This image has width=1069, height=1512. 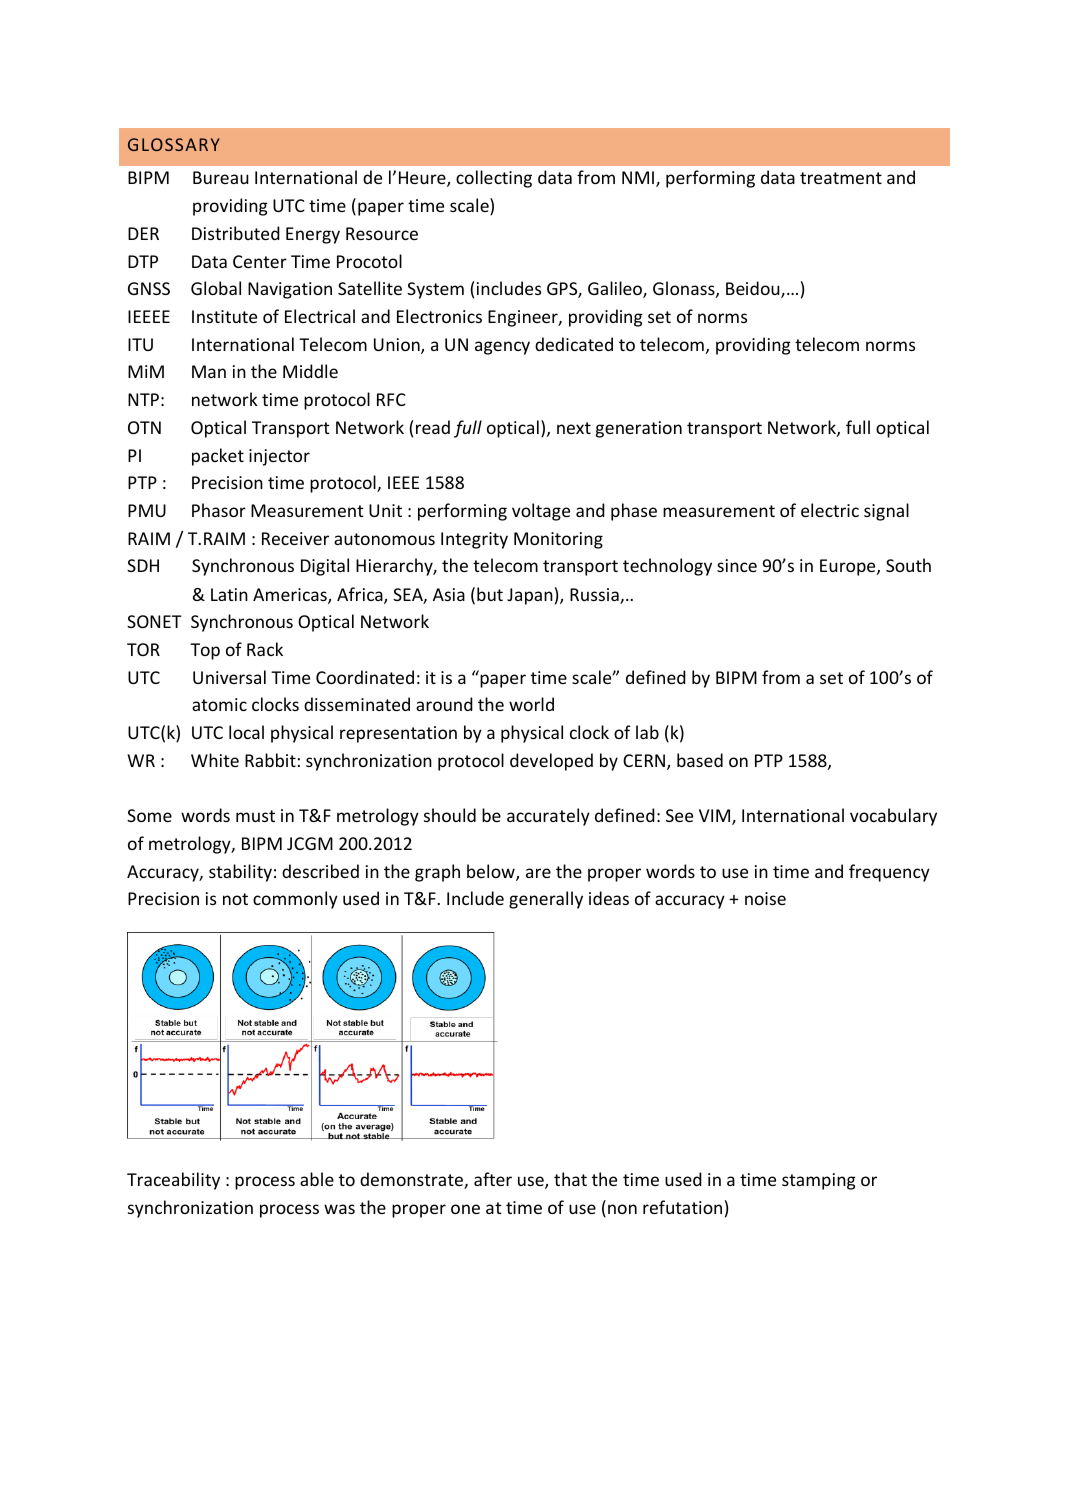 What do you see at coordinates (841, 178) in the image?
I see `treatment` at bounding box center [841, 178].
